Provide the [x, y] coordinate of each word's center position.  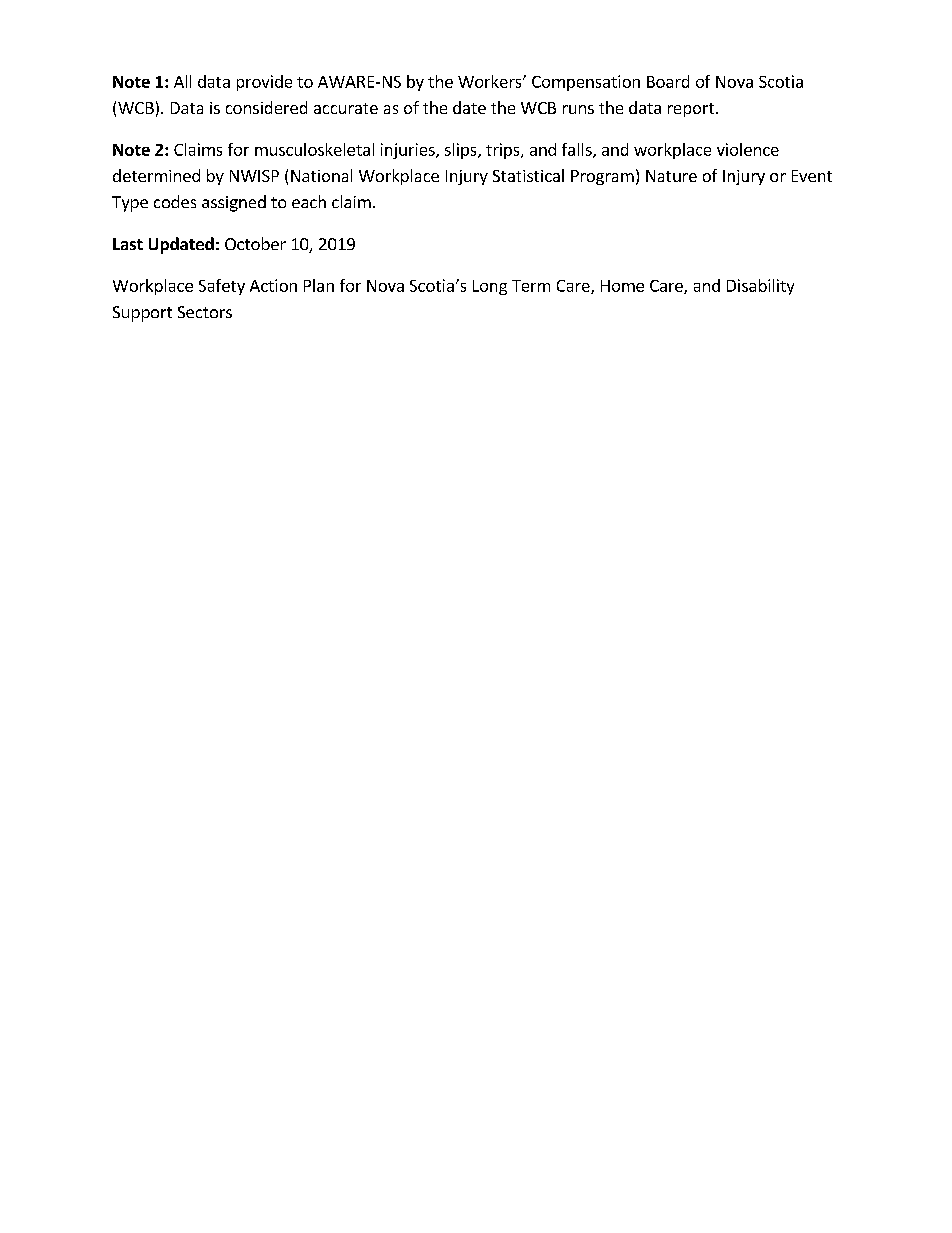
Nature [671, 176]
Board [668, 81]
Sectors [205, 312]
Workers [491, 81]
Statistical [528, 175]
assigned [234, 203]
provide [264, 83]
